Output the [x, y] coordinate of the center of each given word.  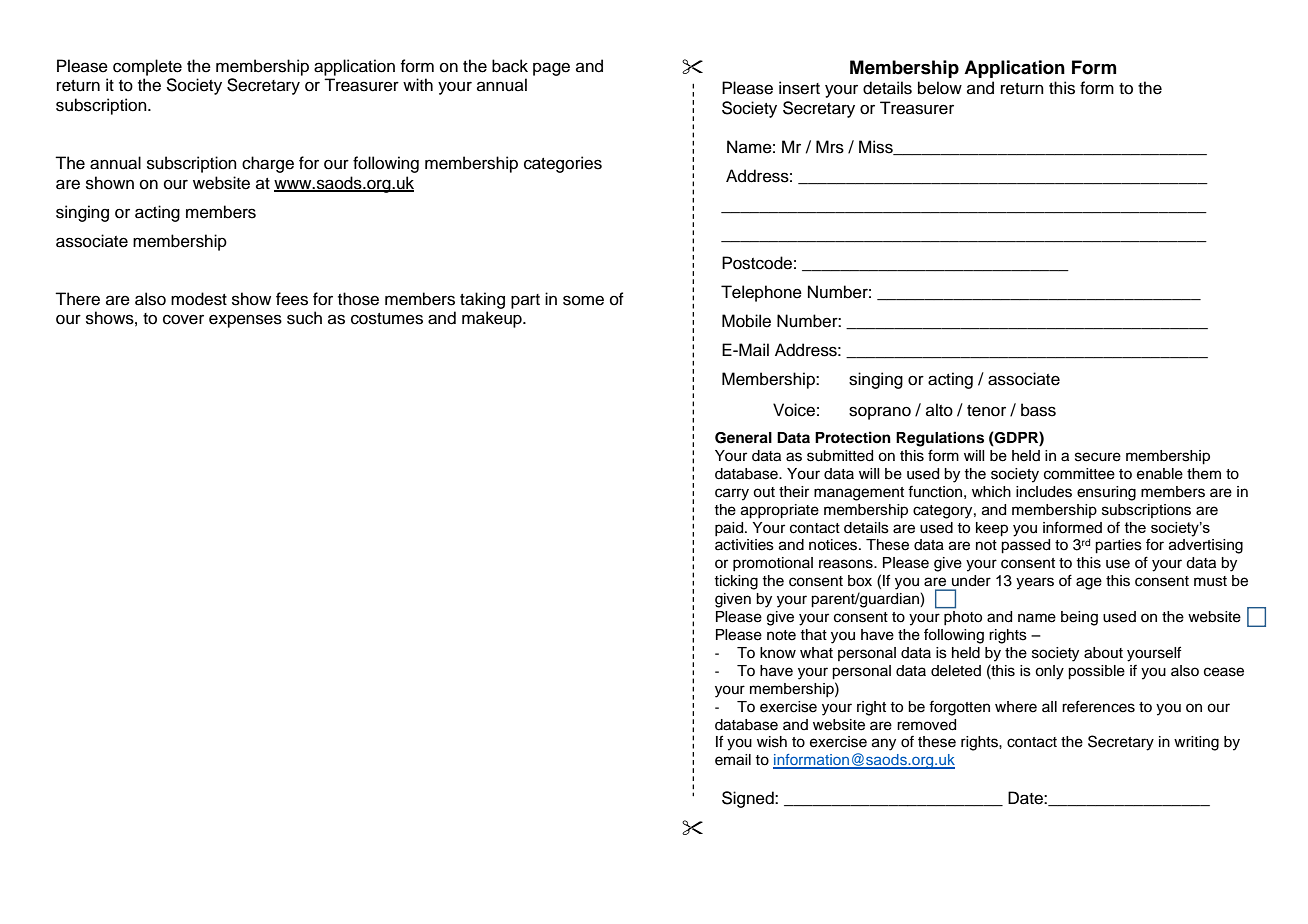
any [884, 744]
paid [730, 529]
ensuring [1106, 493]
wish [772, 742]
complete [147, 67]
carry [732, 494]
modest [199, 299]
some [583, 300]
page [551, 69]
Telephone [761, 293]
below [940, 88]
